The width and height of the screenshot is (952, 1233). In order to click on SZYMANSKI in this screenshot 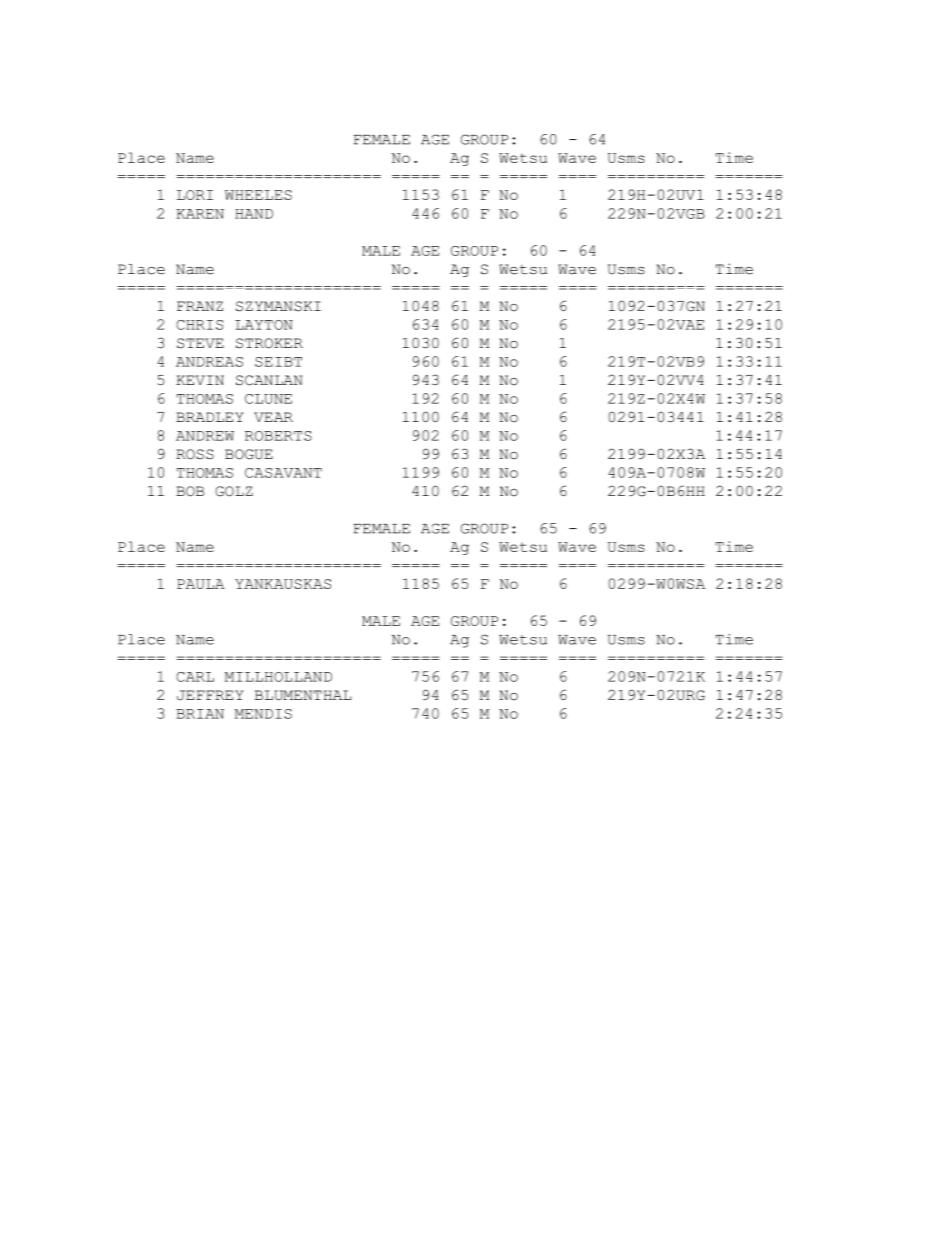, I will do `click(278, 306)`.
